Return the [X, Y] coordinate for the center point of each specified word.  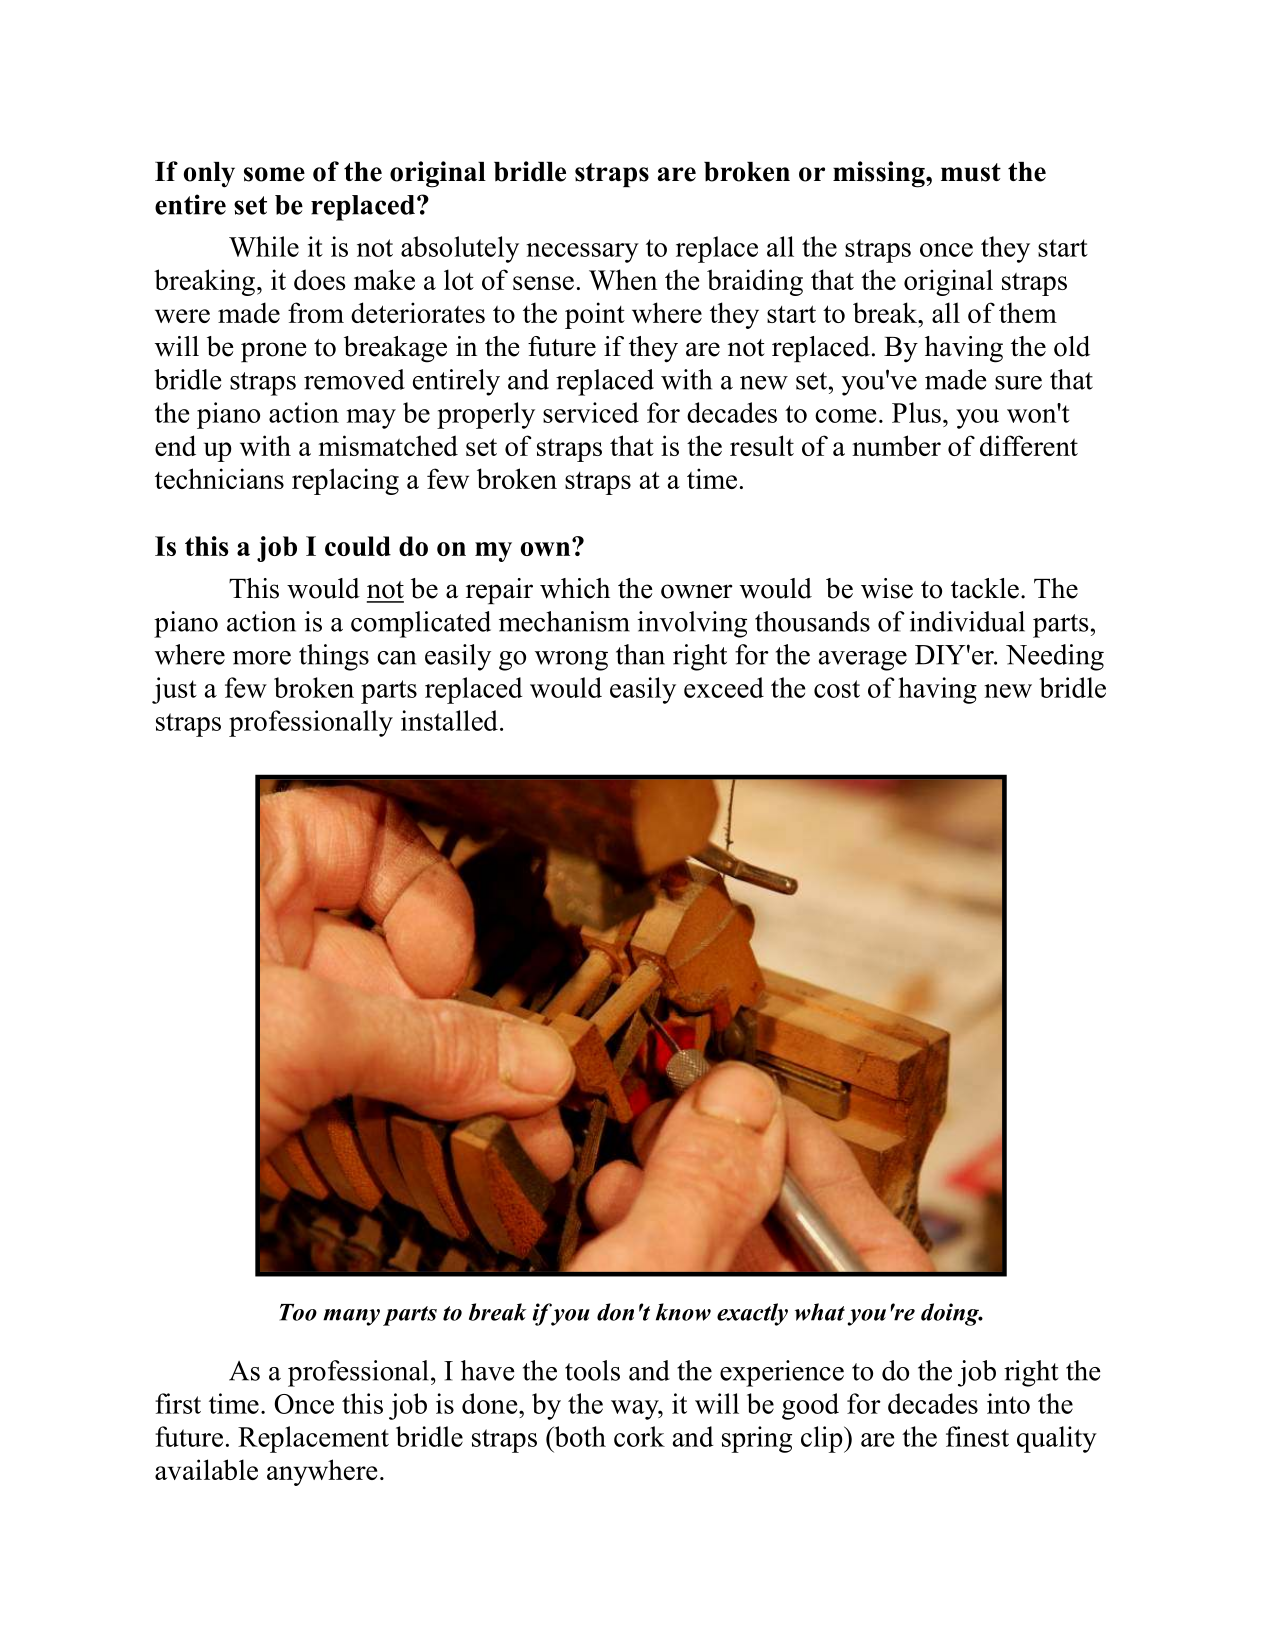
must [971, 172]
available [206, 1469]
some [274, 174]
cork [639, 1436]
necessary [582, 253]
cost [837, 689]
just [174, 690]
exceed [724, 687]
